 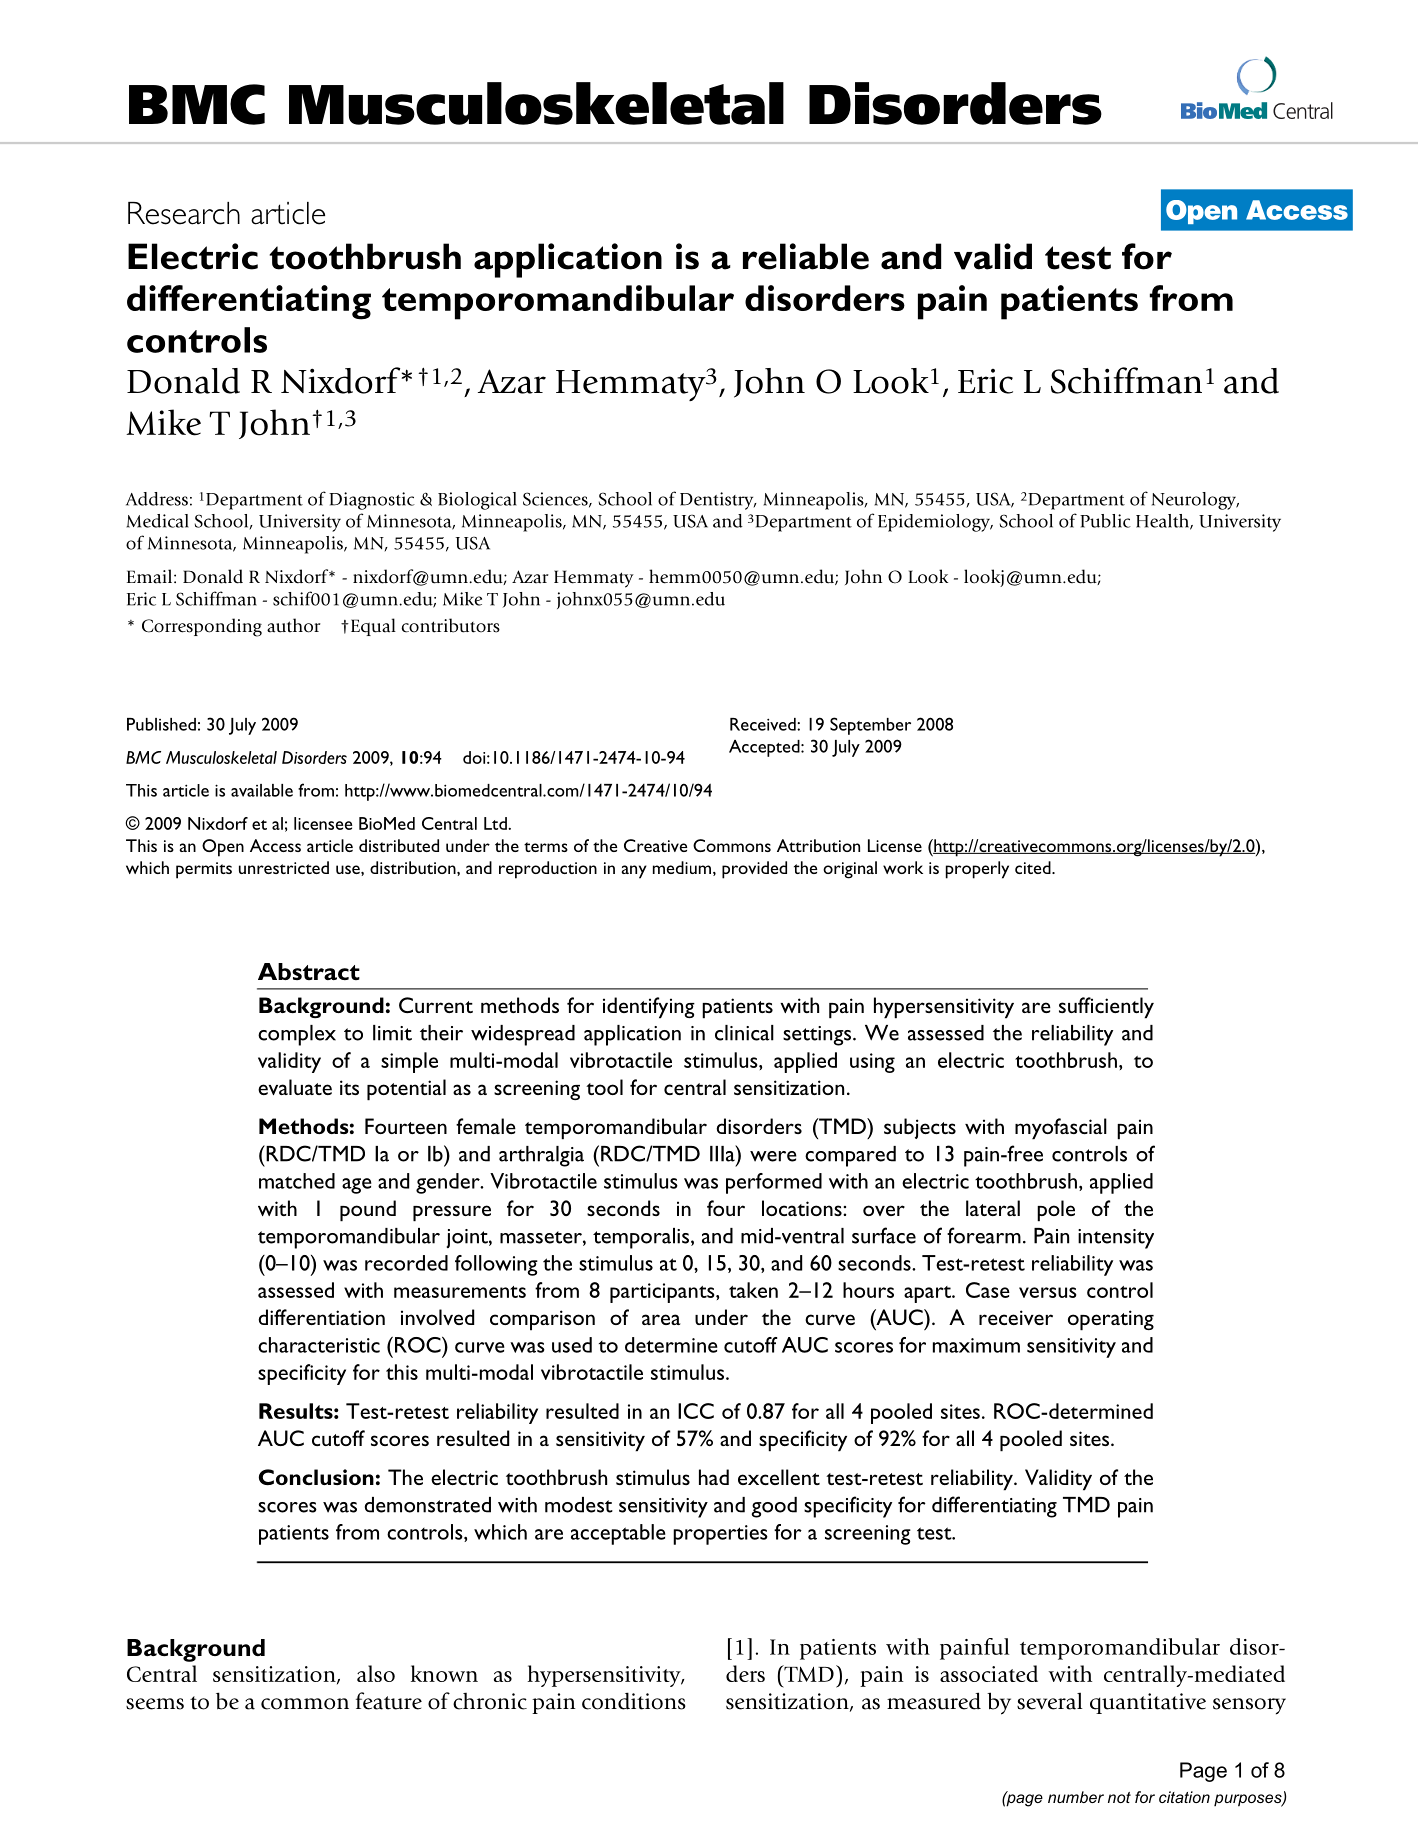 I want to click on complex, so click(x=297, y=1035).
